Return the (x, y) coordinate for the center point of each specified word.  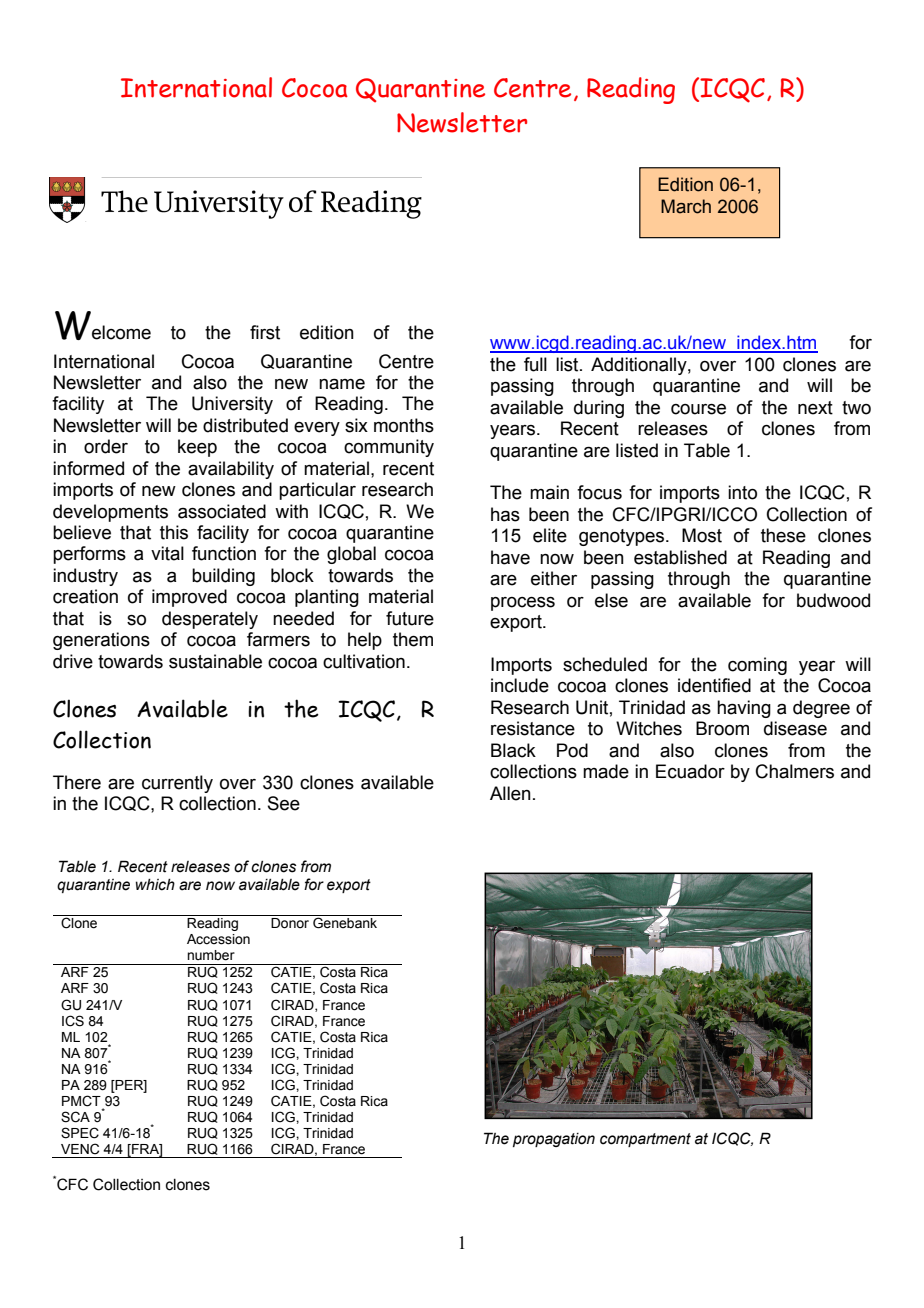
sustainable (215, 661)
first (265, 332)
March (686, 206)
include (520, 685)
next (815, 408)
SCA (75, 1117)
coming (757, 666)
